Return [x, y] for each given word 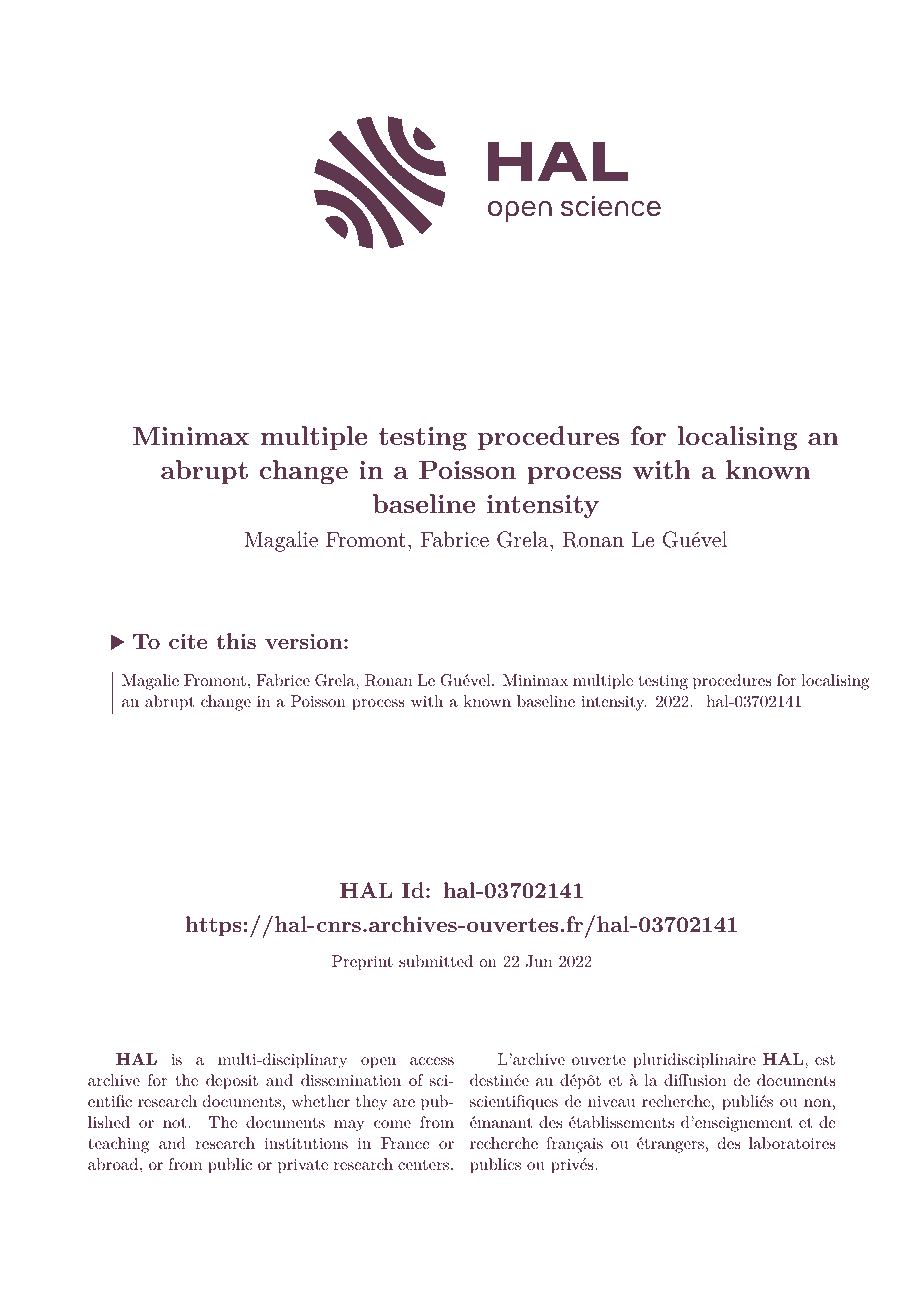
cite [188, 641]
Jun [539, 961]
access [432, 1061]
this [236, 641]
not [176, 1123]
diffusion [695, 1080]
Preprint [362, 963]
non [817, 1103]
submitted [436, 961]
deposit [232, 1082]
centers [423, 1165]
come [392, 1124]
